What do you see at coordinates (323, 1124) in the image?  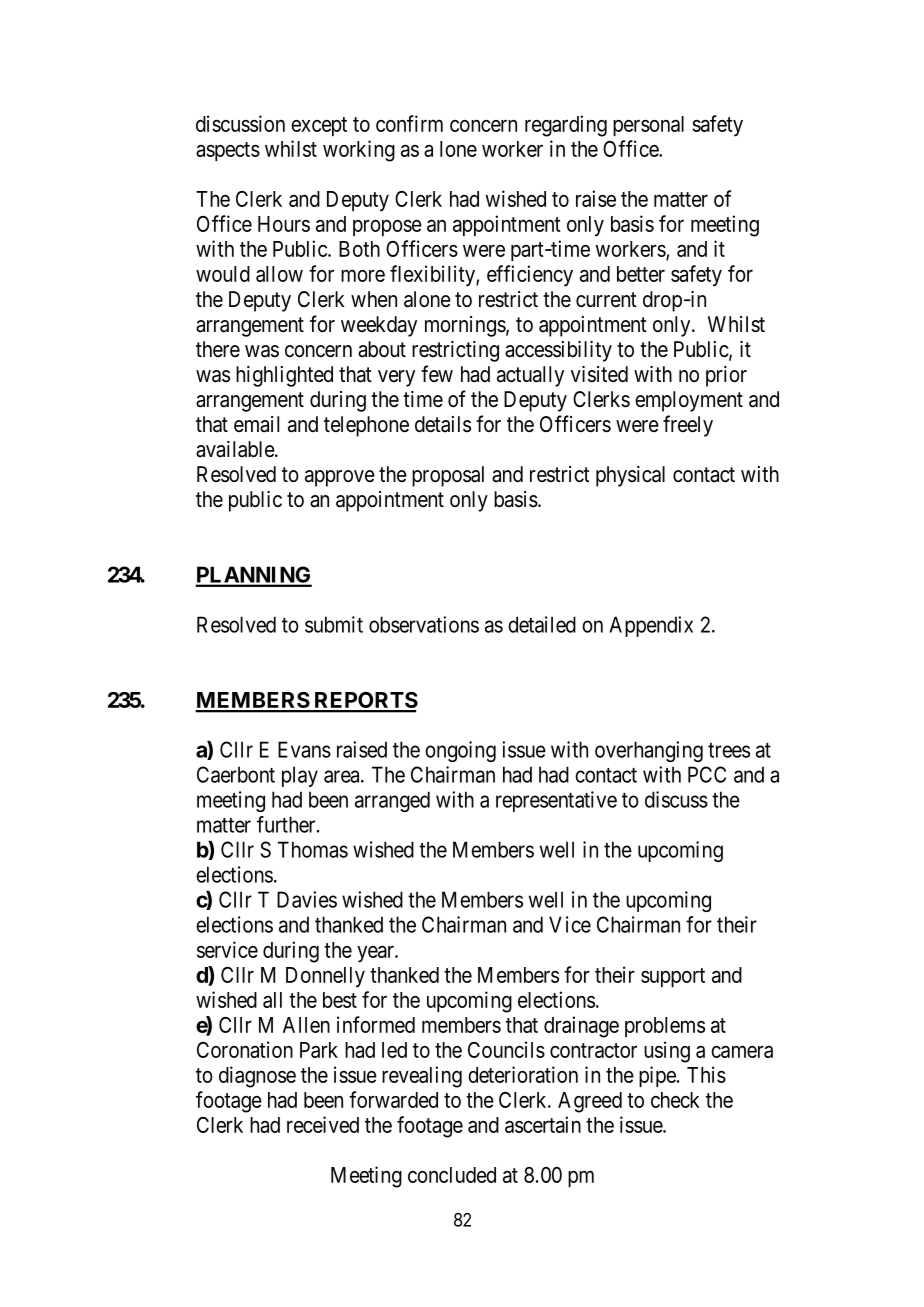 I see `received` at bounding box center [323, 1124].
